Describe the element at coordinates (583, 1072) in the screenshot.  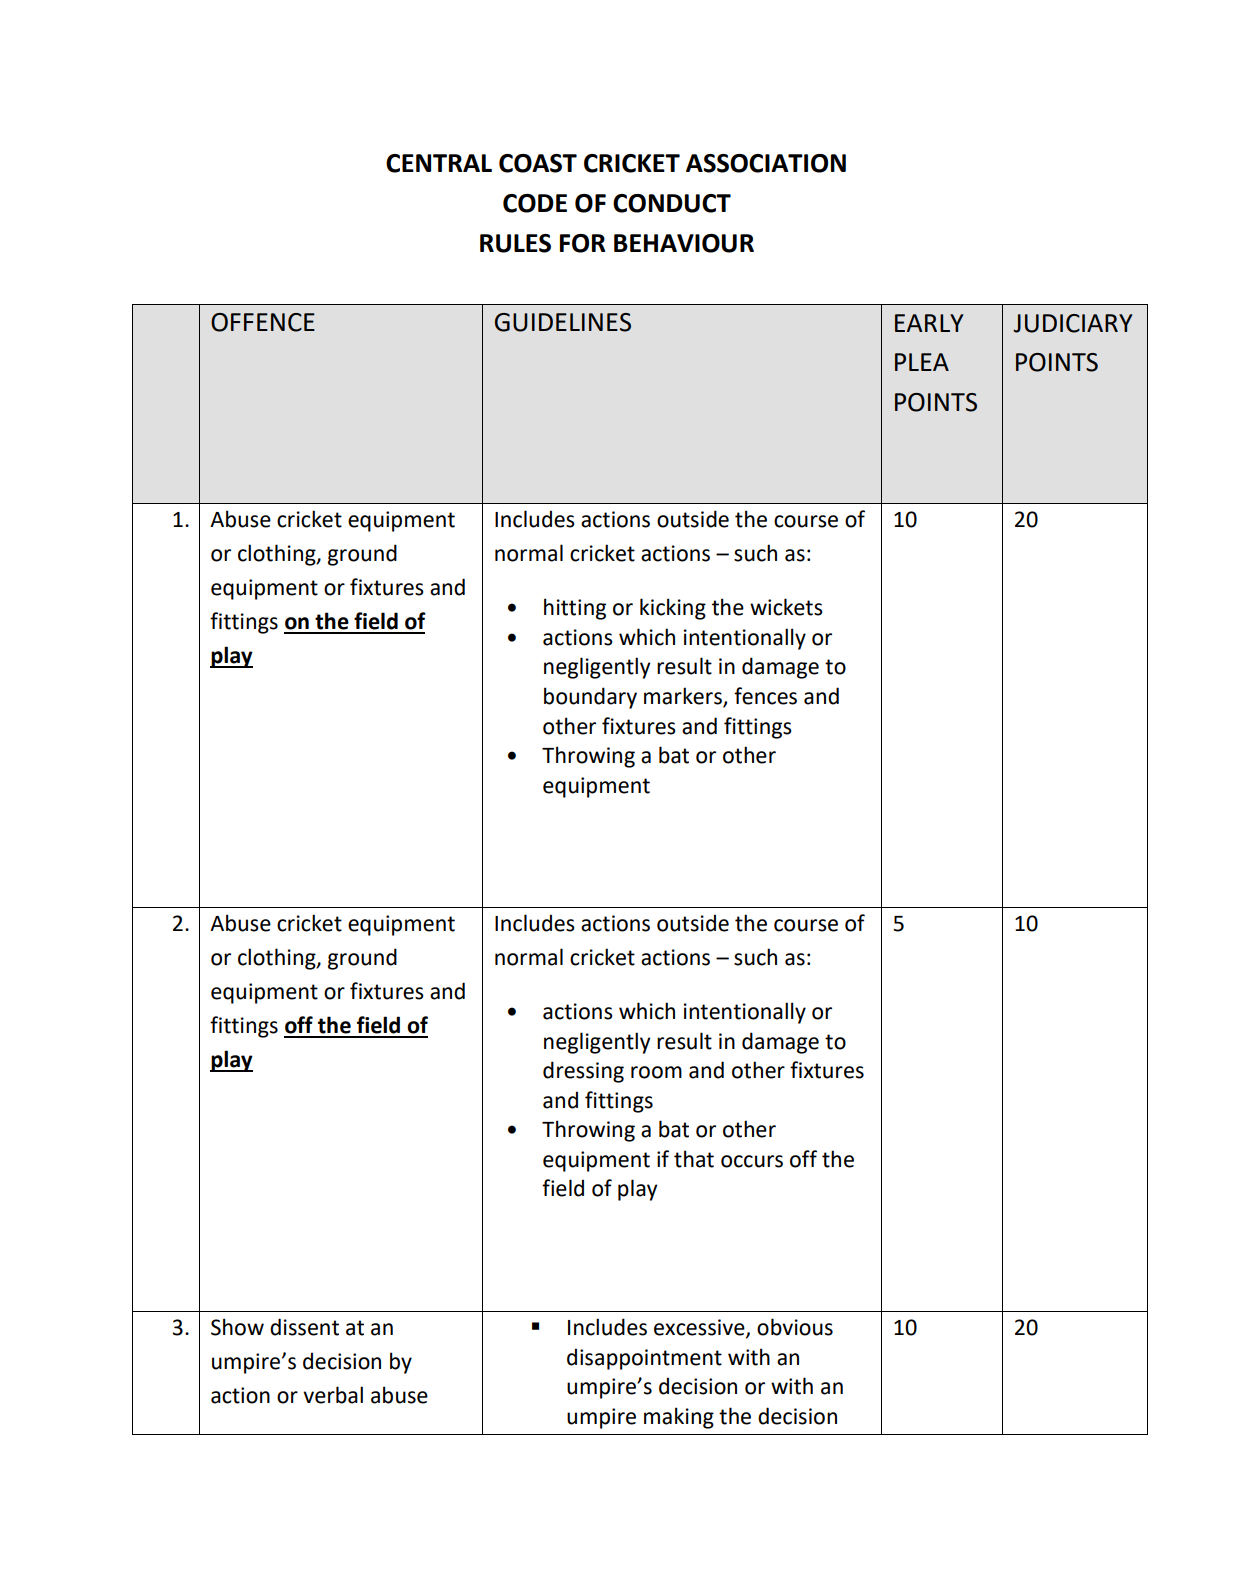
I see `dressing` at that location.
